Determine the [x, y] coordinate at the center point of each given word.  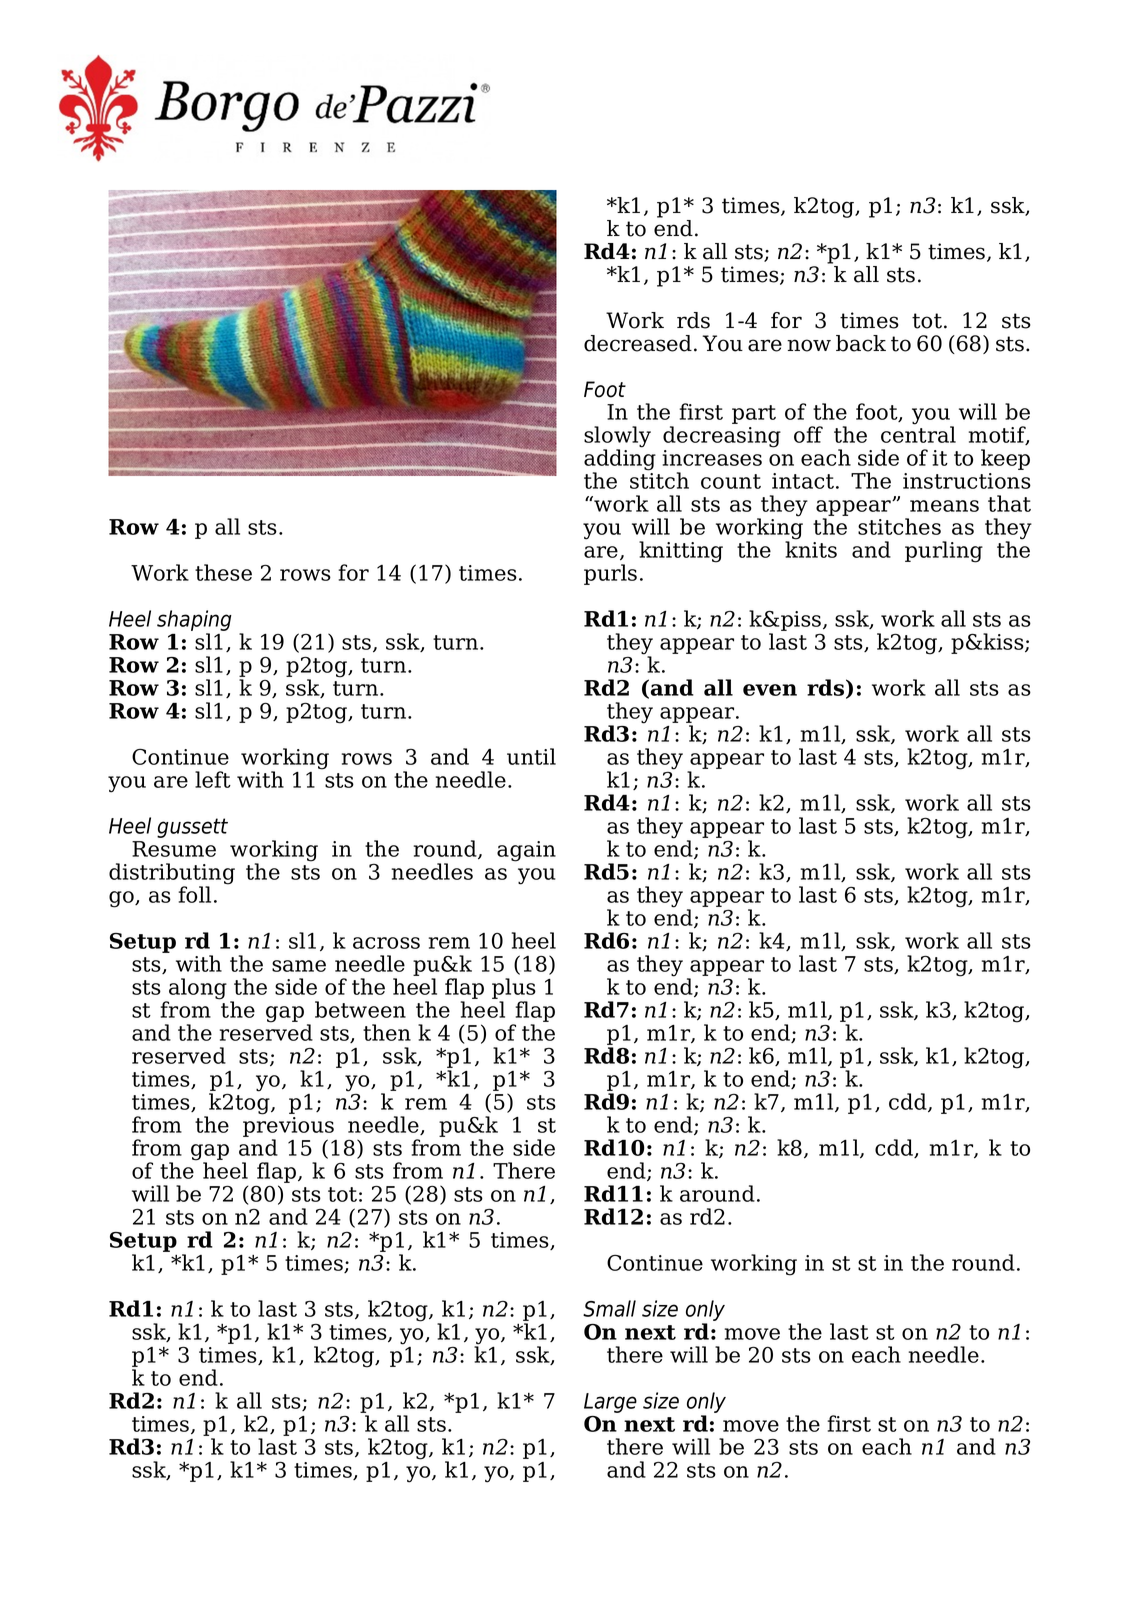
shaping [194, 622]
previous [288, 1128]
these [223, 572]
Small [609, 1308]
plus [514, 990]
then [387, 1032]
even [770, 690]
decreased [638, 343]
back [861, 343]
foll [194, 894]
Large [610, 1403]
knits [811, 548]
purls [610, 574]
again [526, 851]
